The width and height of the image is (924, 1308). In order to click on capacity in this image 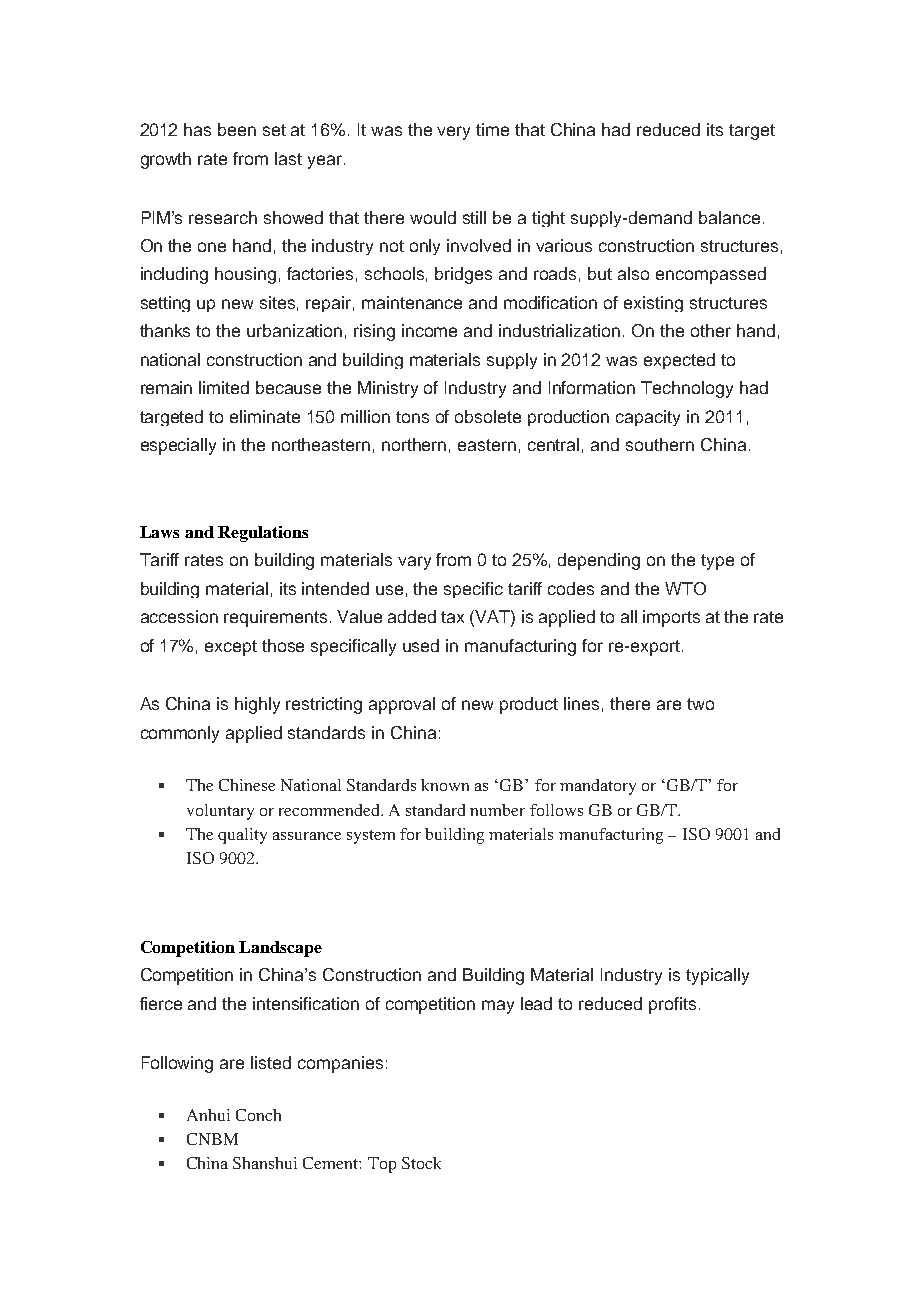, I will do `click(648, 418)`.
